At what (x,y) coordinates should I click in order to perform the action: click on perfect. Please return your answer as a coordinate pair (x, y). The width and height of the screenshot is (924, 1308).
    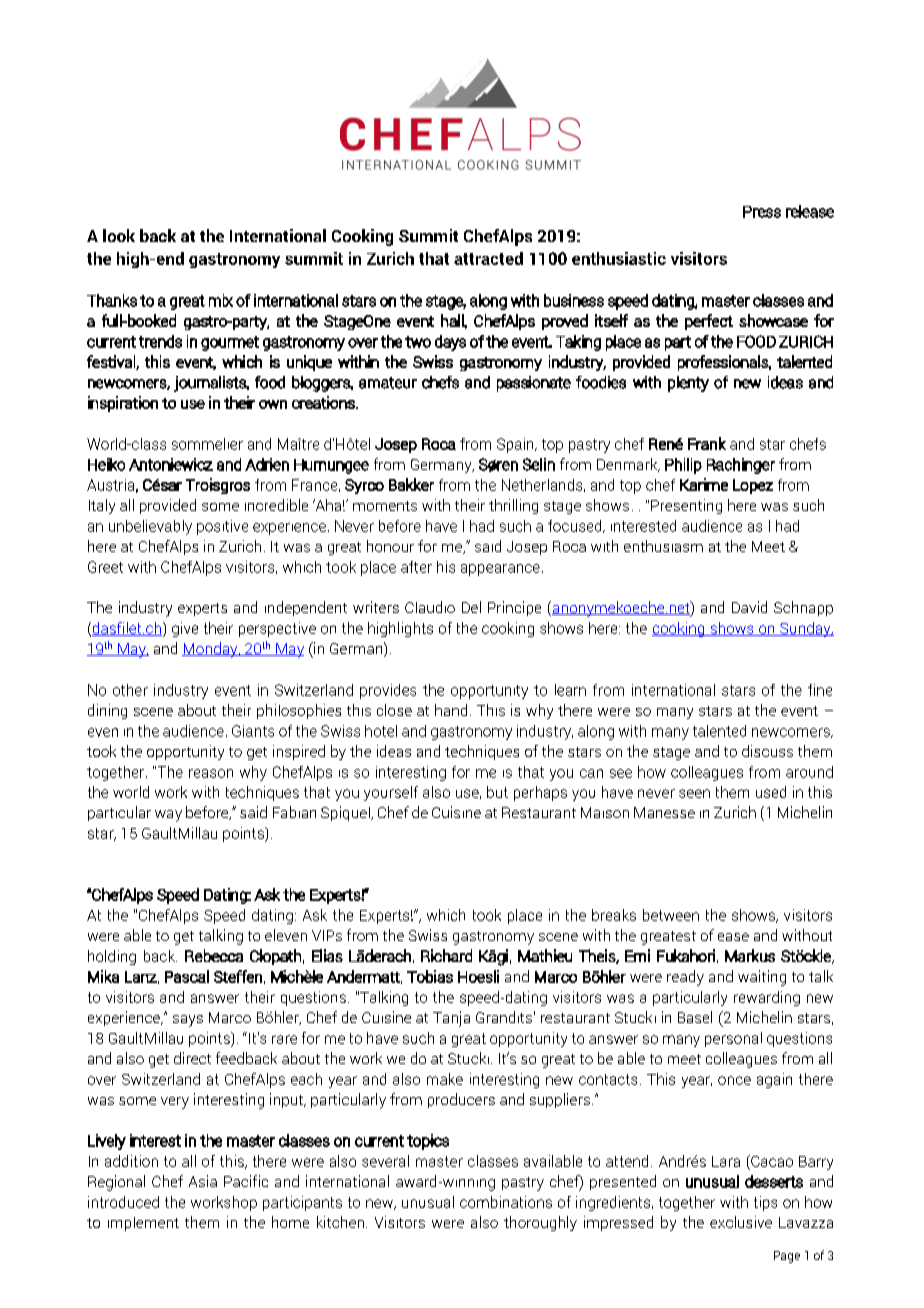
    Looking at the image, I should click on (709, 322).
